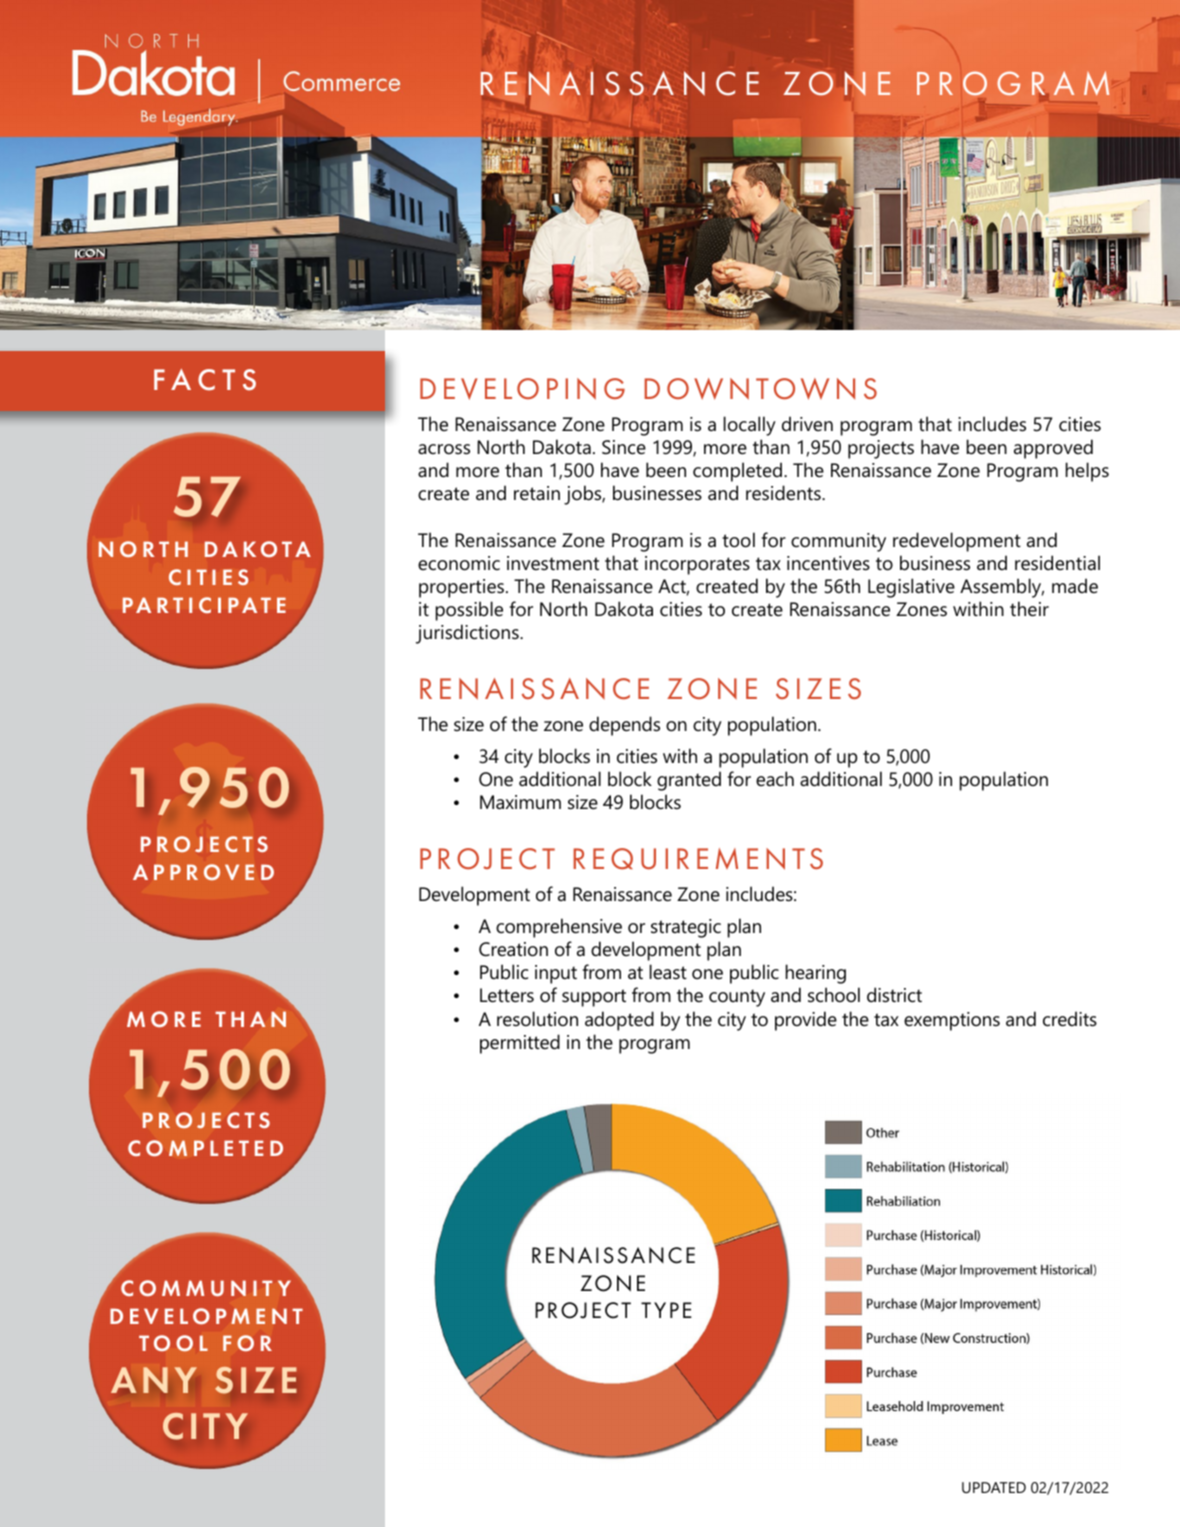 The width and height of the image is (1180, 1527). I want to click on district, so click(894, 995).
